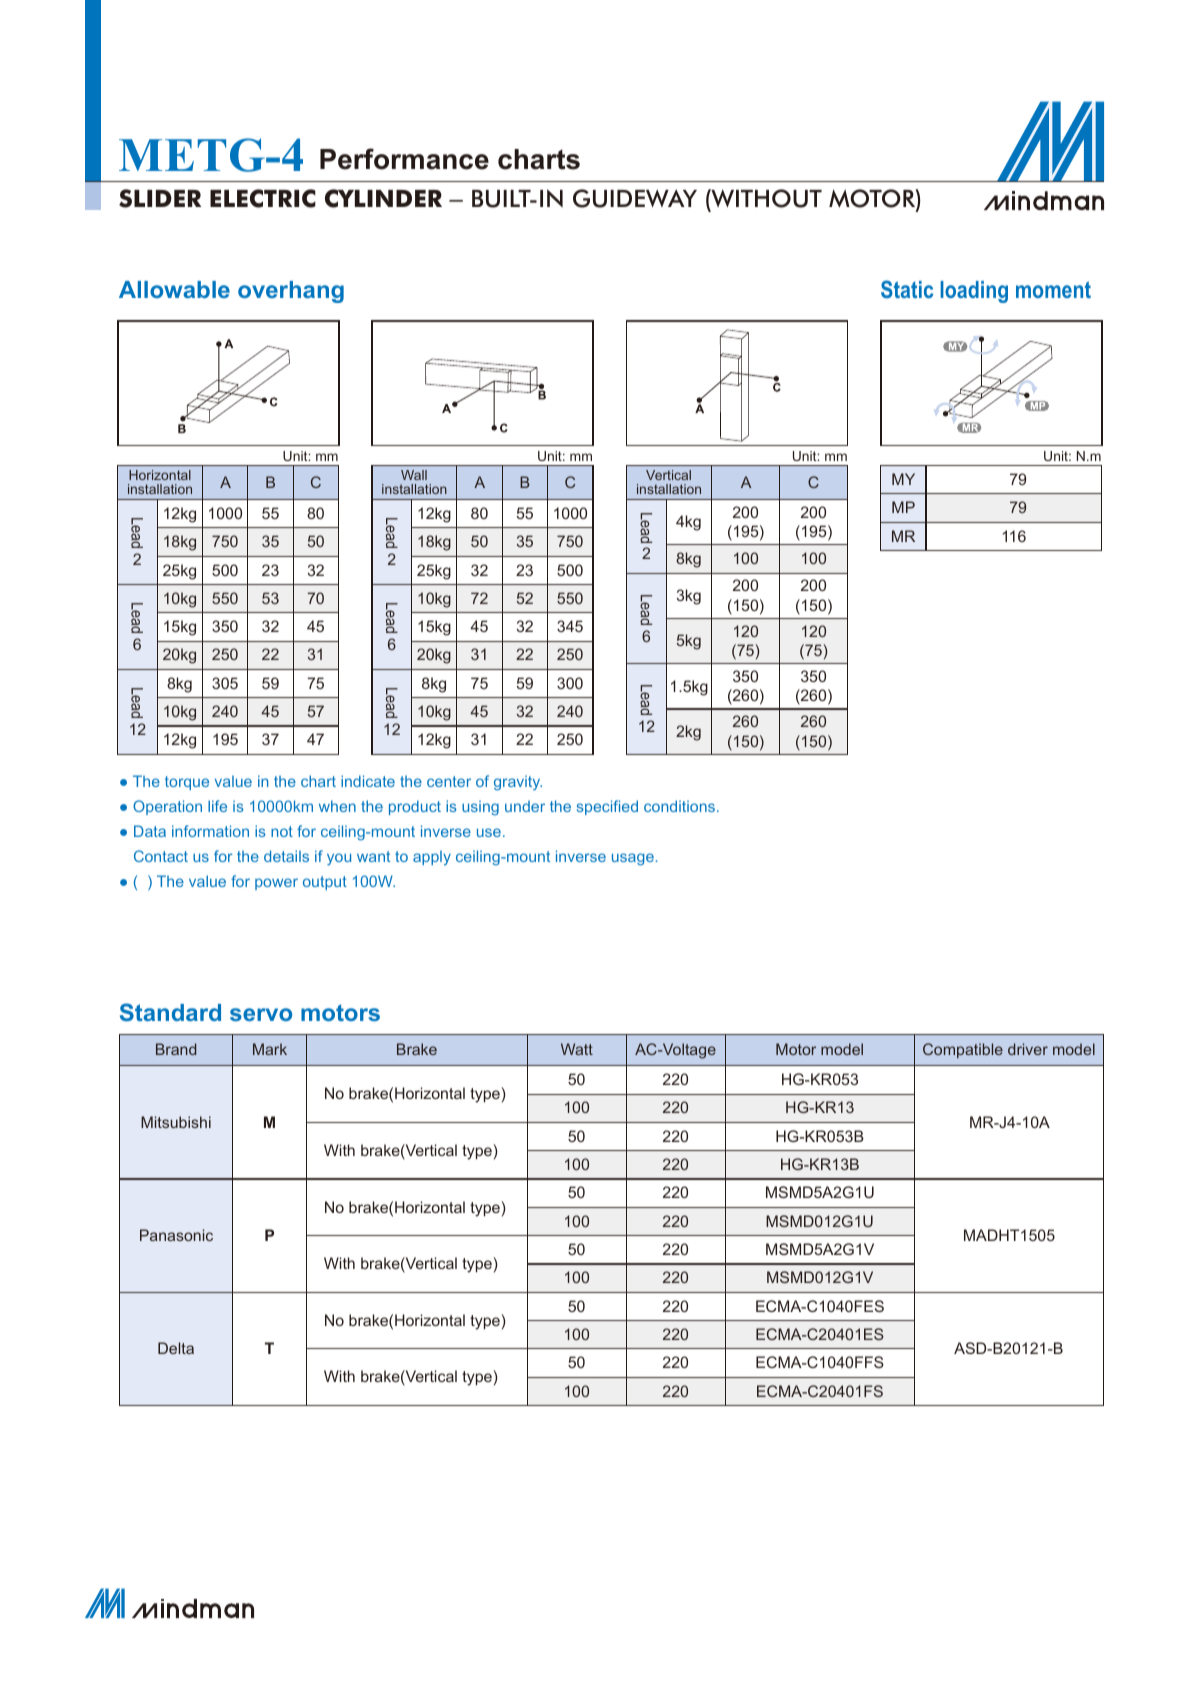 This document has height=1682, width=1189. Describe the element at coordinates (974, 292) in the document. I see `loading` at that location.
